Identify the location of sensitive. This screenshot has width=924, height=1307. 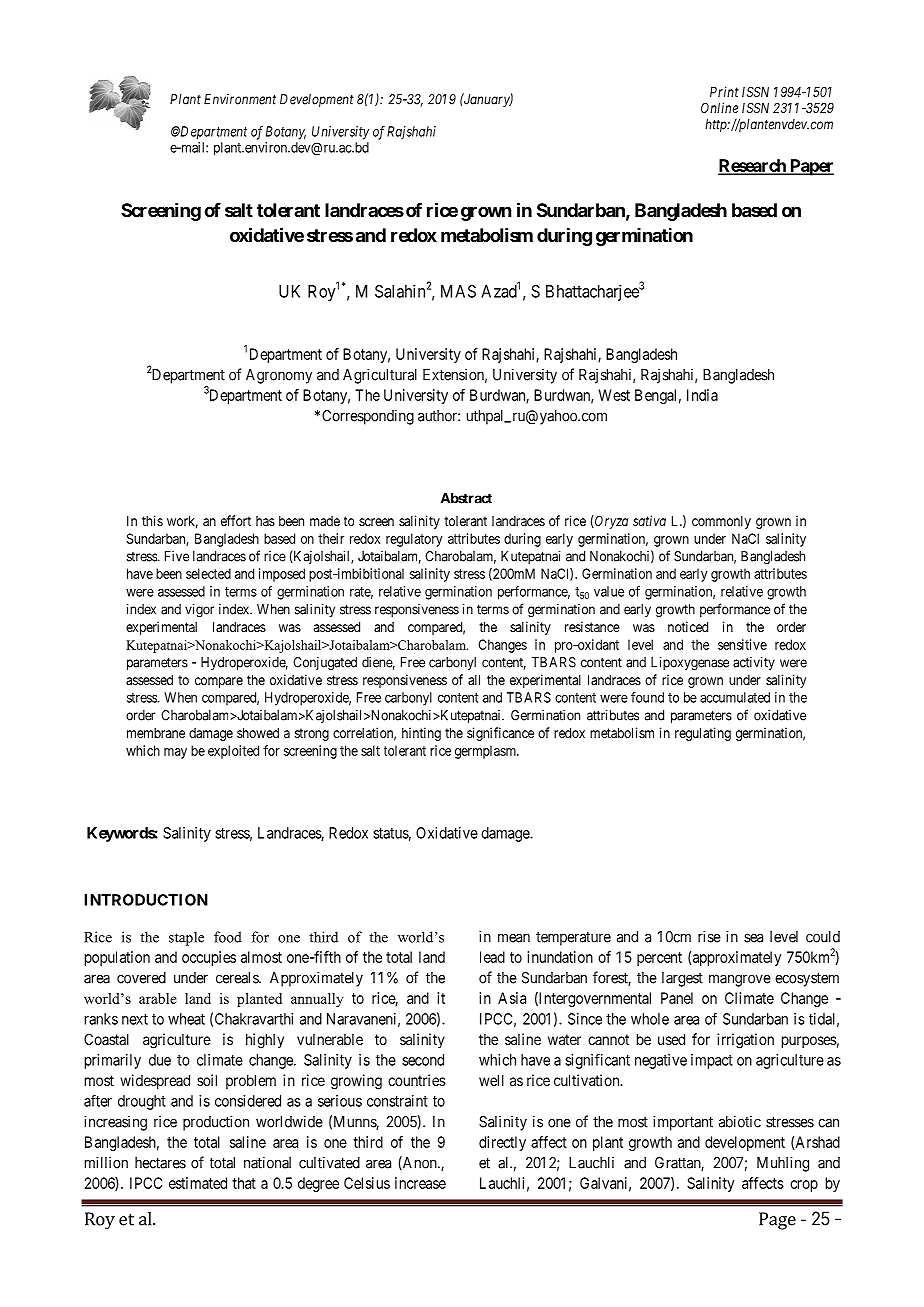
(742, 644).
